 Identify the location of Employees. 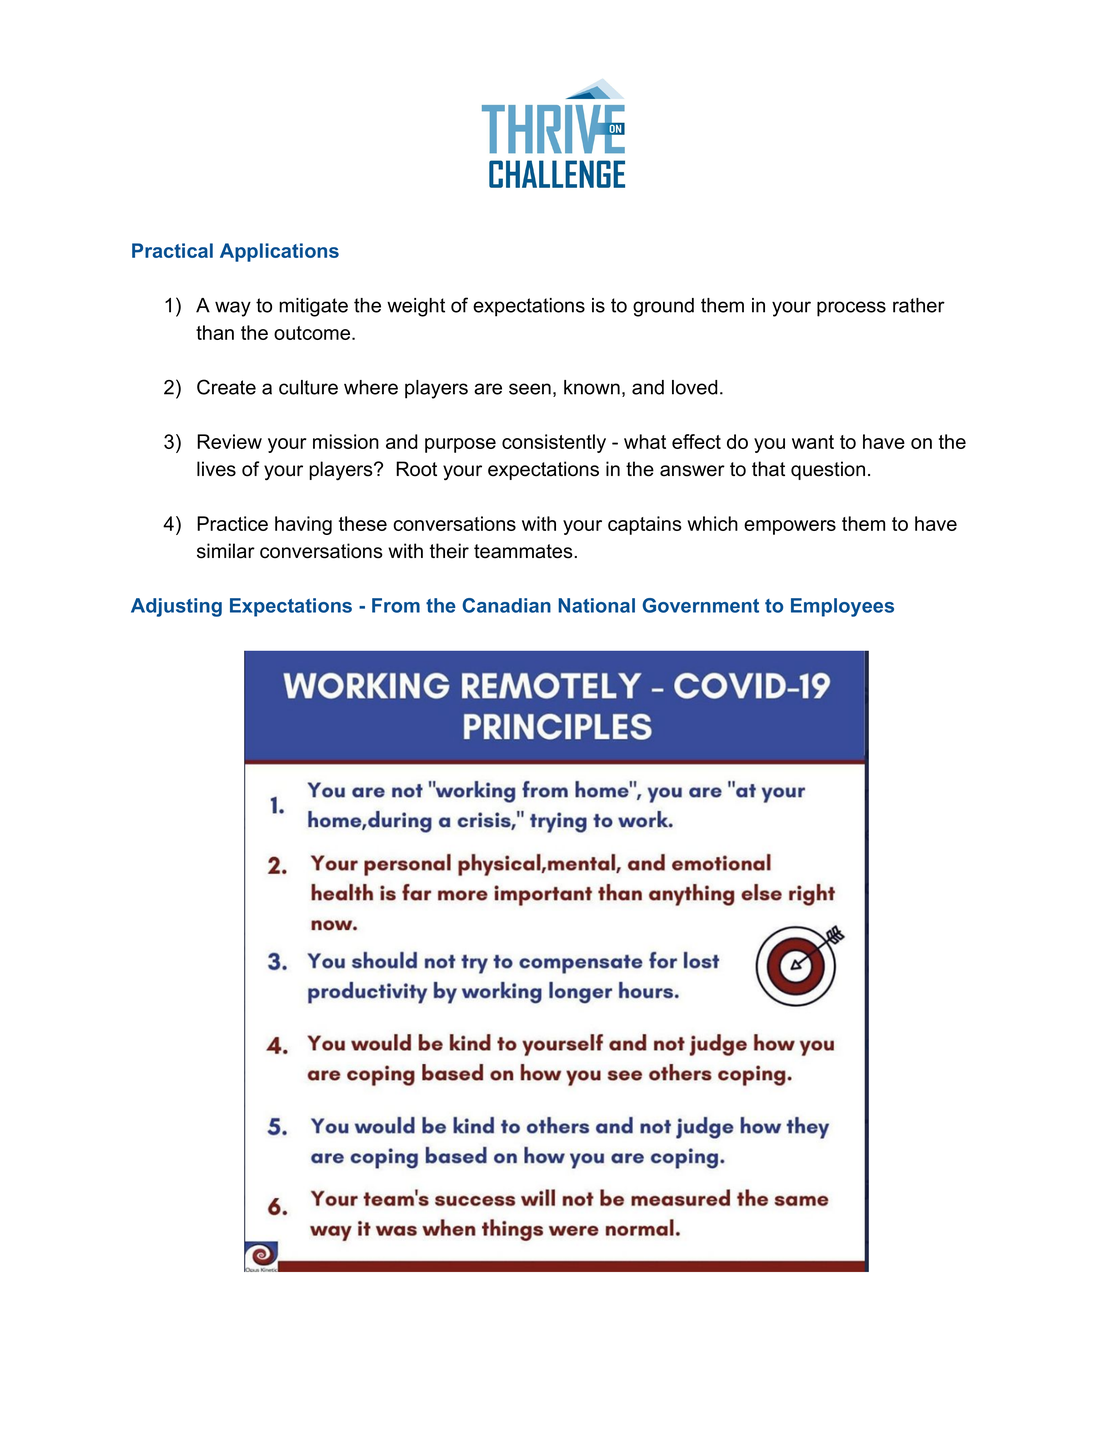
(842, 607).
